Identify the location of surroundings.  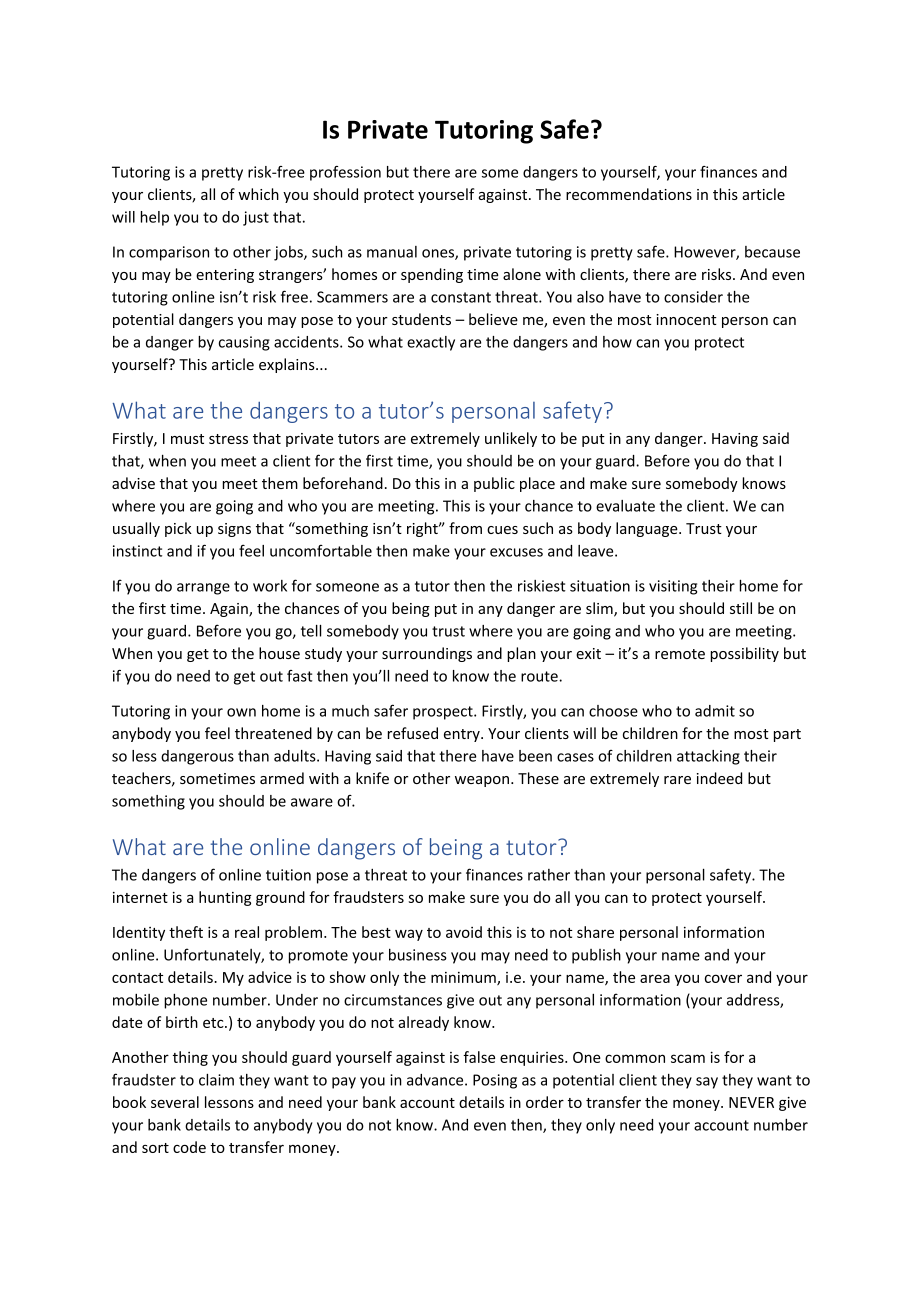
(427, 654).
